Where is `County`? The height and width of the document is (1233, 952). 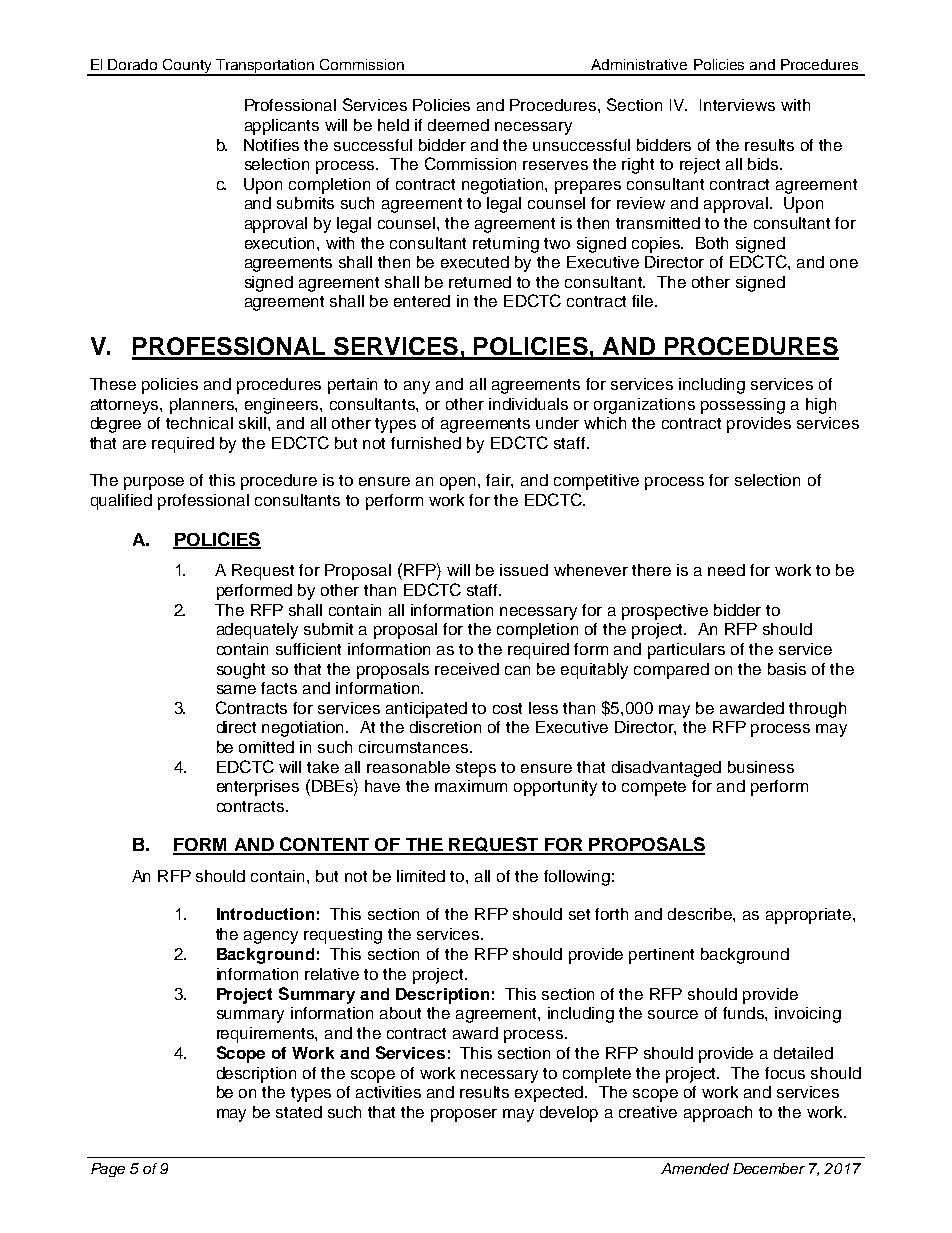 County is located at coordinates (187, 67).
